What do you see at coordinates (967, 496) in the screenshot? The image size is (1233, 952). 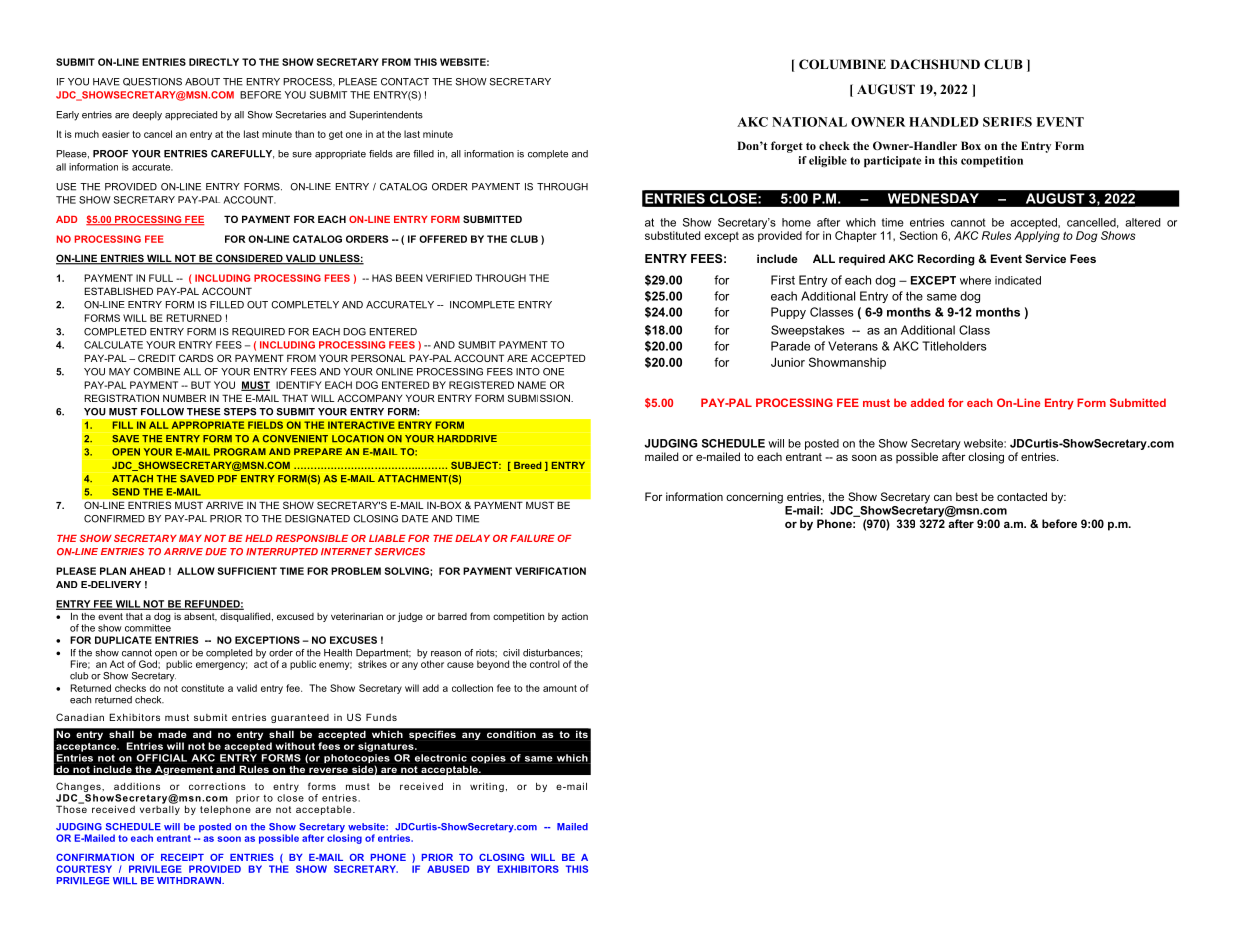 I see `best` at bounding box center [967, 496].
